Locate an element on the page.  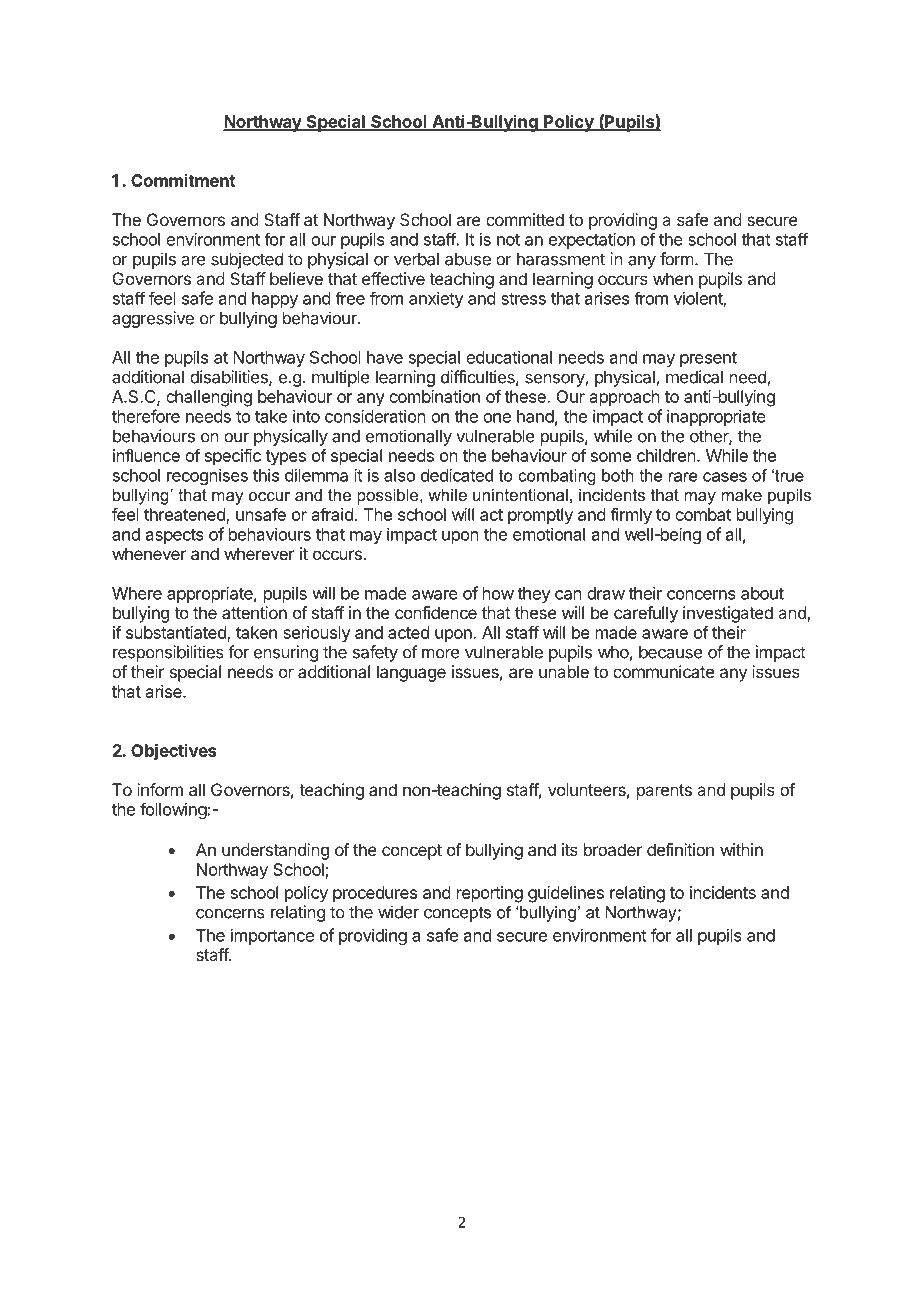
expectation is located at coordinates (592, 241).
